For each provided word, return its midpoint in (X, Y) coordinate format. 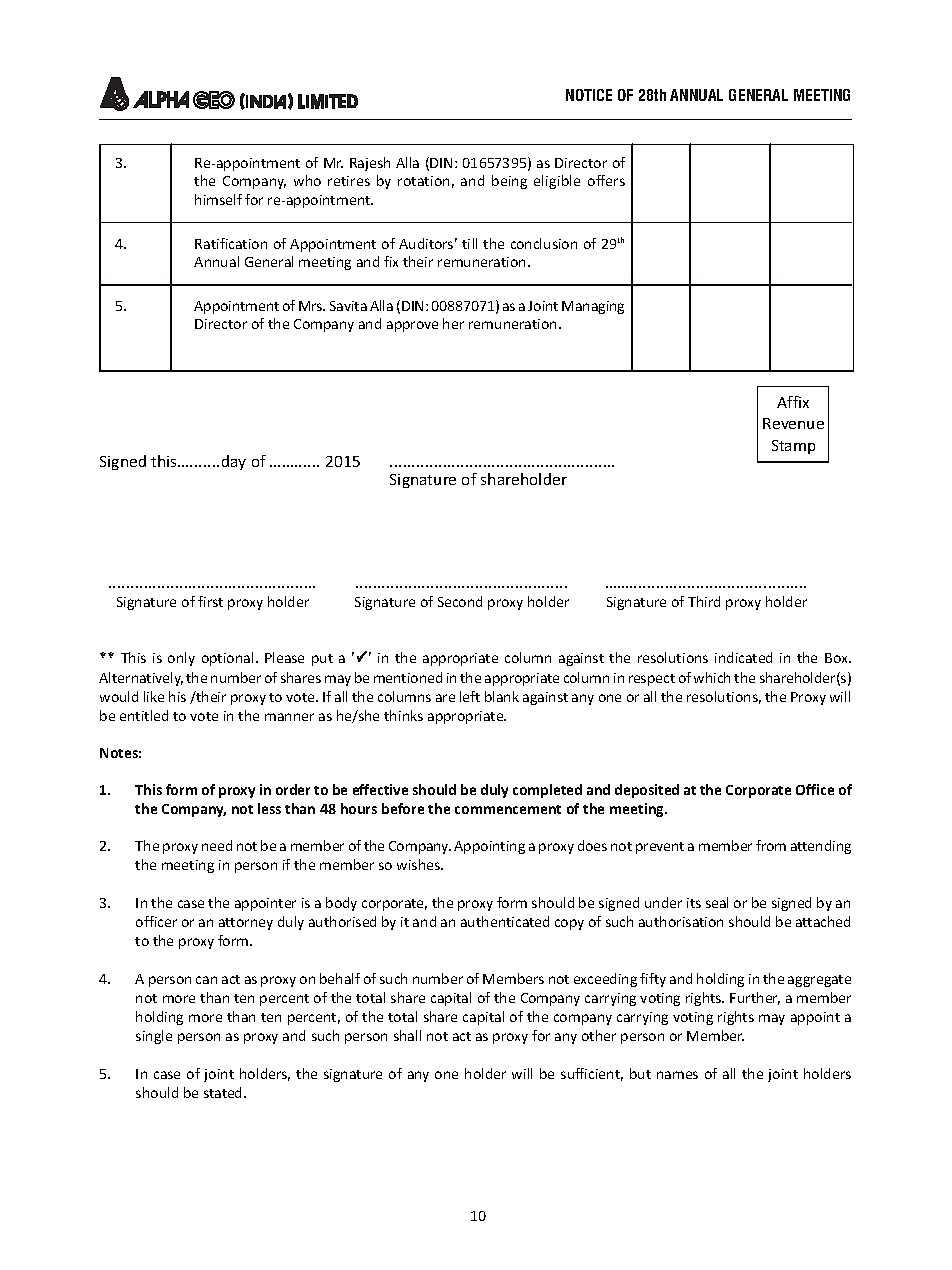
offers (606, 180)
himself (218, 199)
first (210, 601)
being (509, 182)
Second (460, 601)
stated (224, 1092)
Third (704, 601)
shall (407, 1035)
